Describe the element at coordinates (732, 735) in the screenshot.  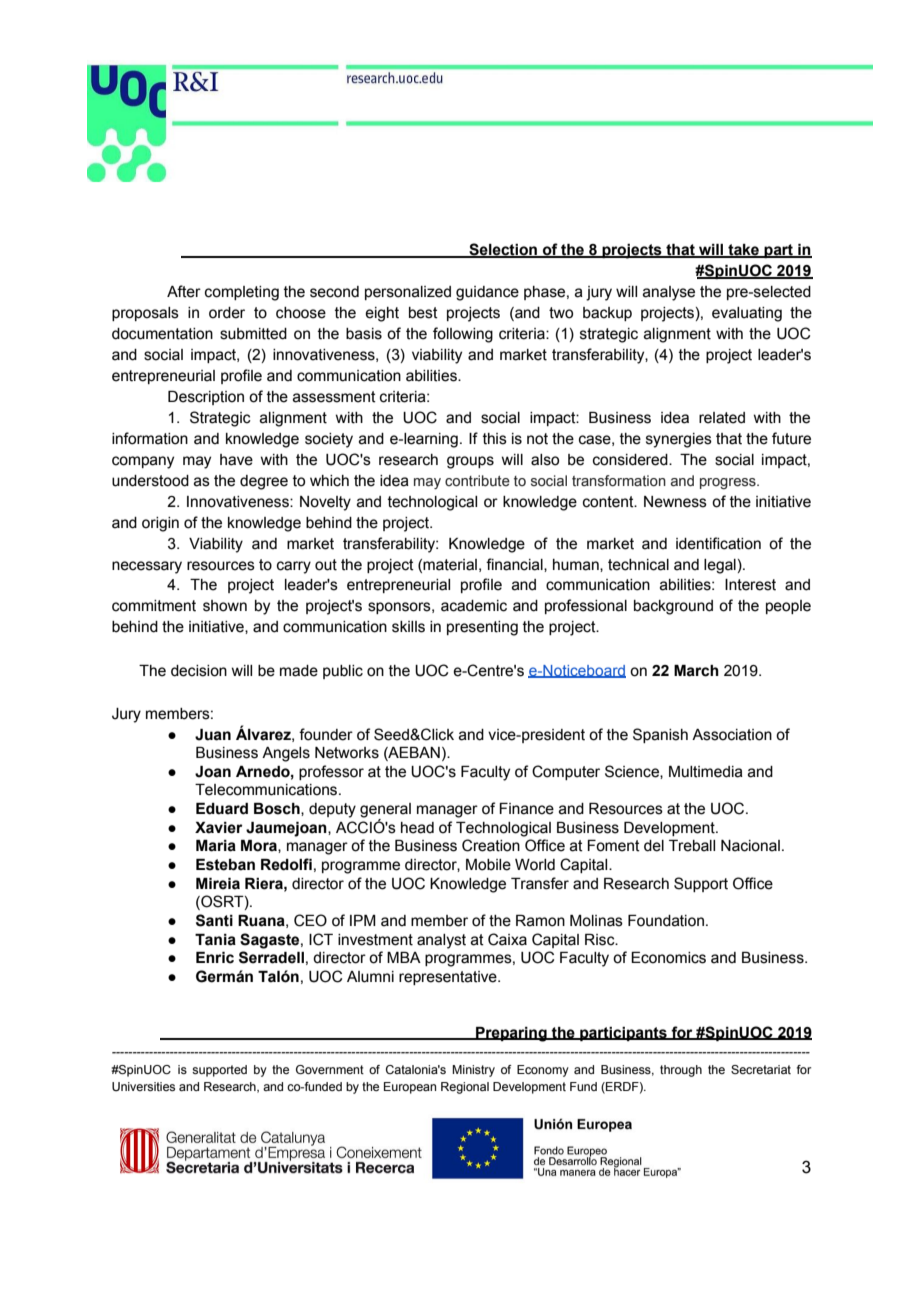
I see `Association` at that location.
